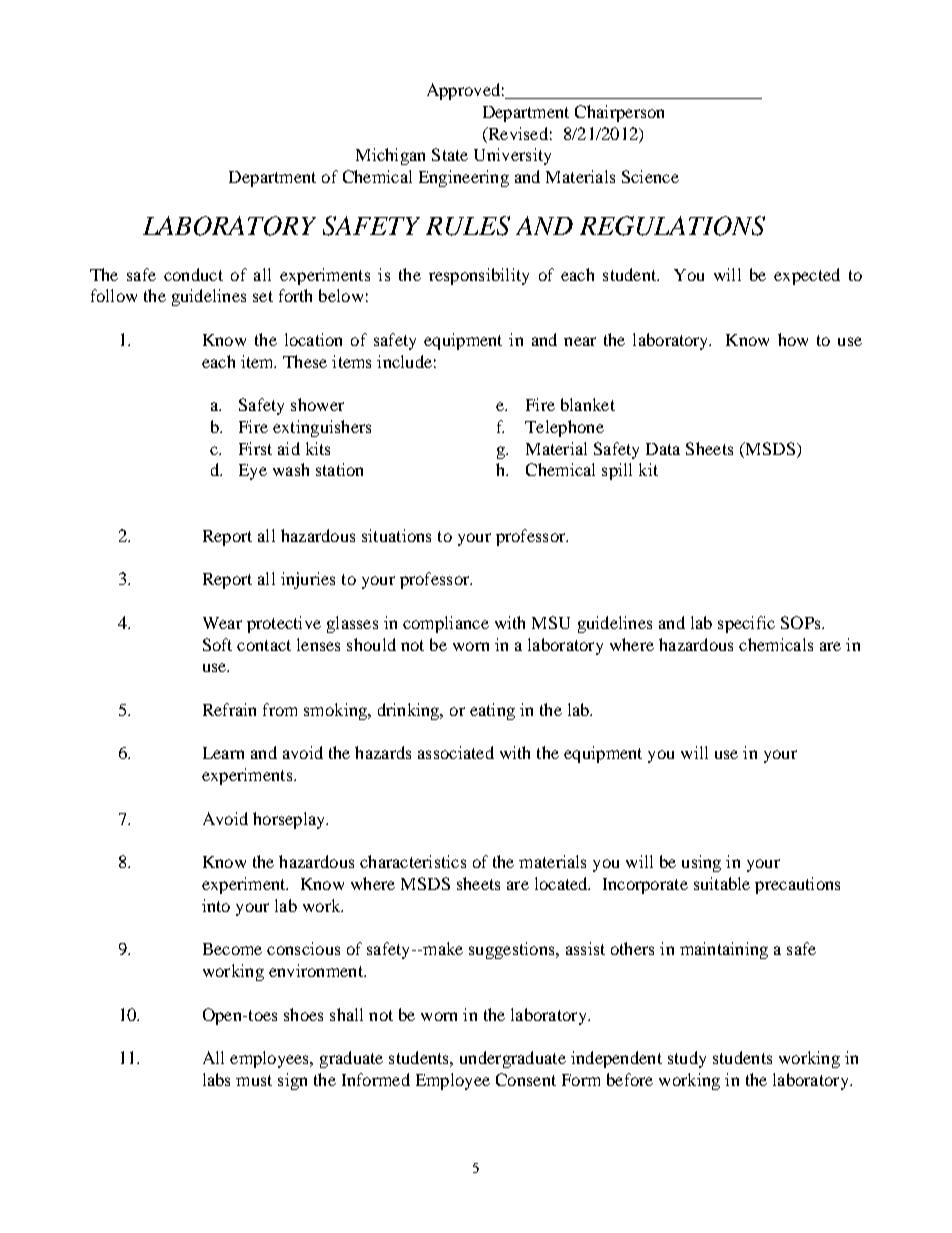 Image resolution: width=952 pixels, height=1233 pixels. Describe the element at coordinates (746, 624) in the screenshot. I see `specific` at that location.
